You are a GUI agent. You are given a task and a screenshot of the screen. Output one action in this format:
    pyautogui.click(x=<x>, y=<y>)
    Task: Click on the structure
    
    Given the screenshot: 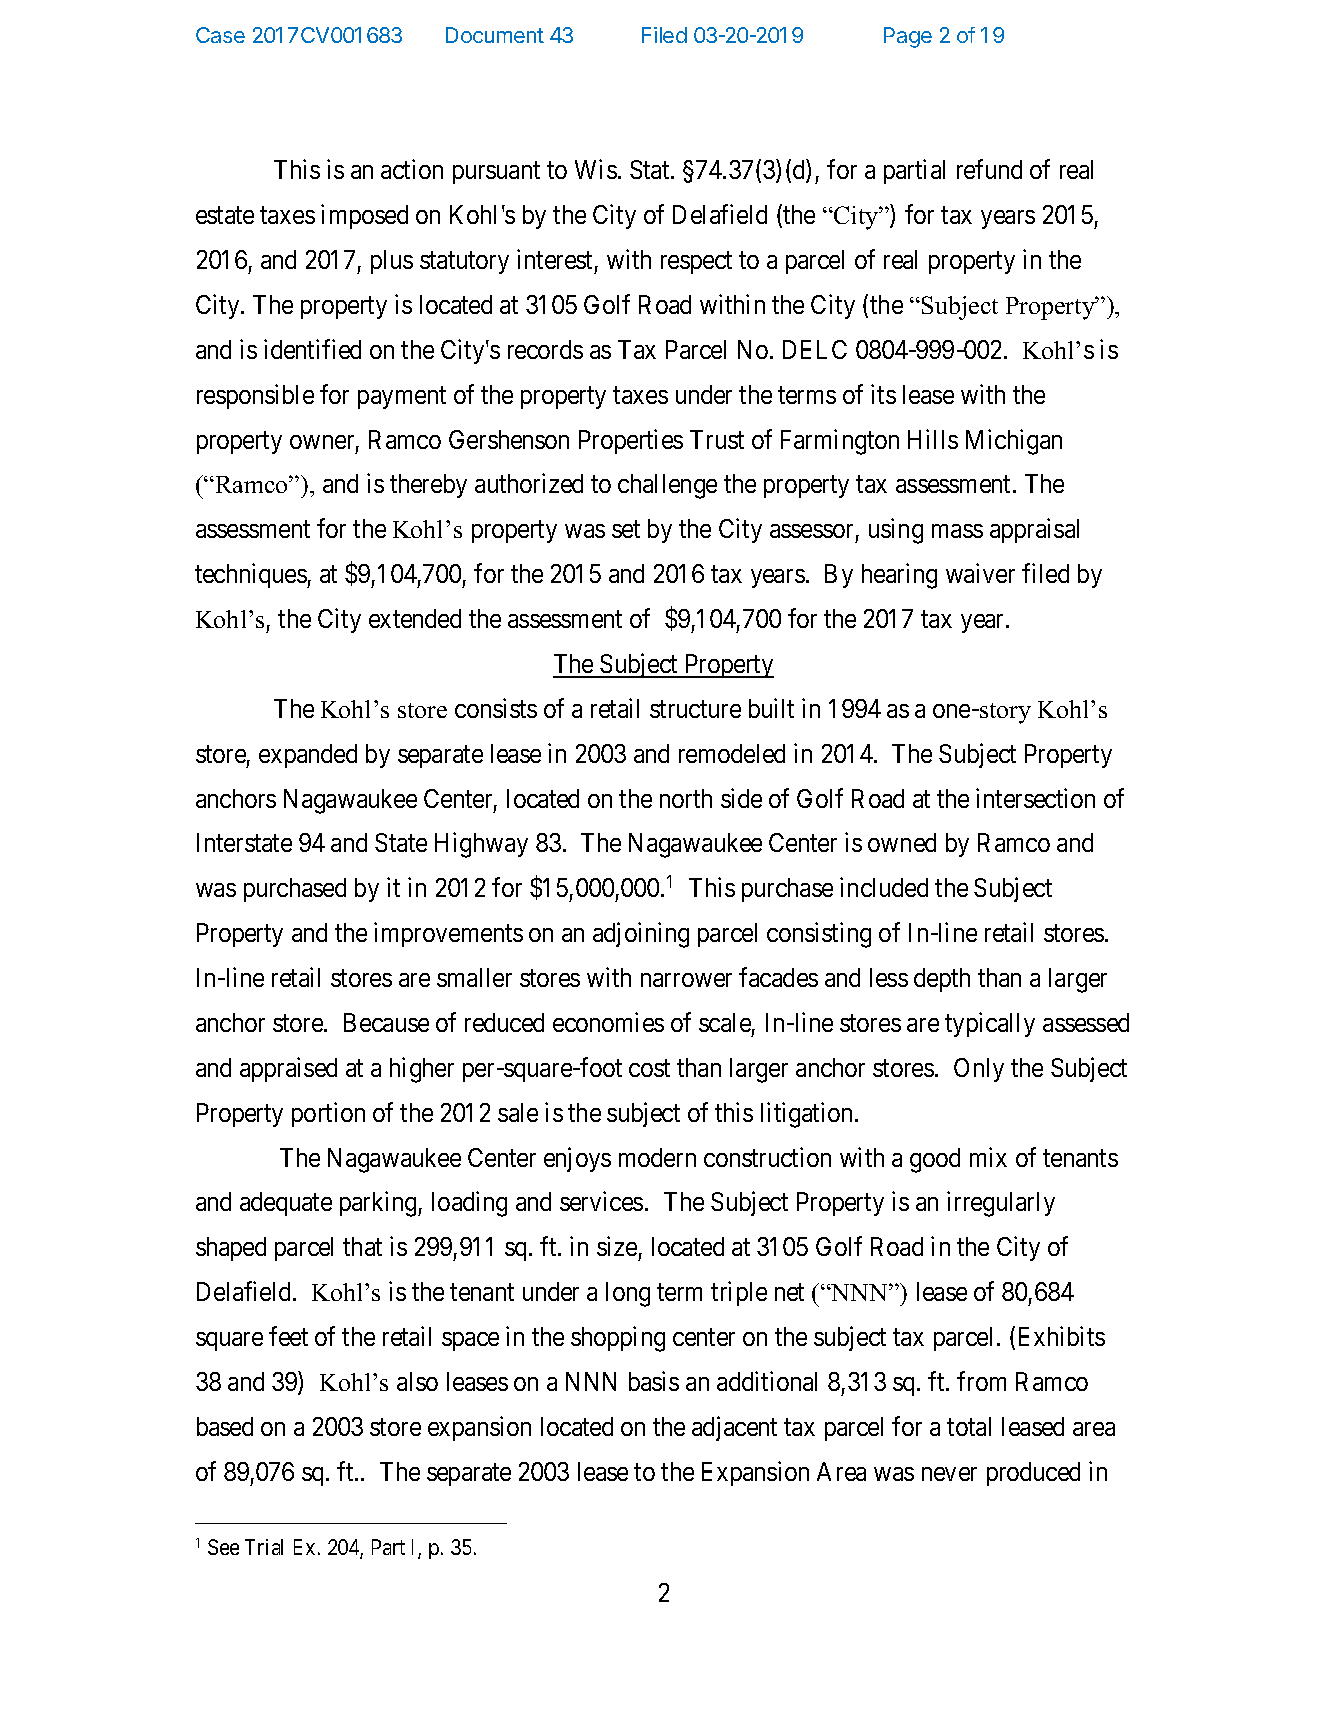 What is the action you would take?
    pyautogui.click(x=695, y=709)
